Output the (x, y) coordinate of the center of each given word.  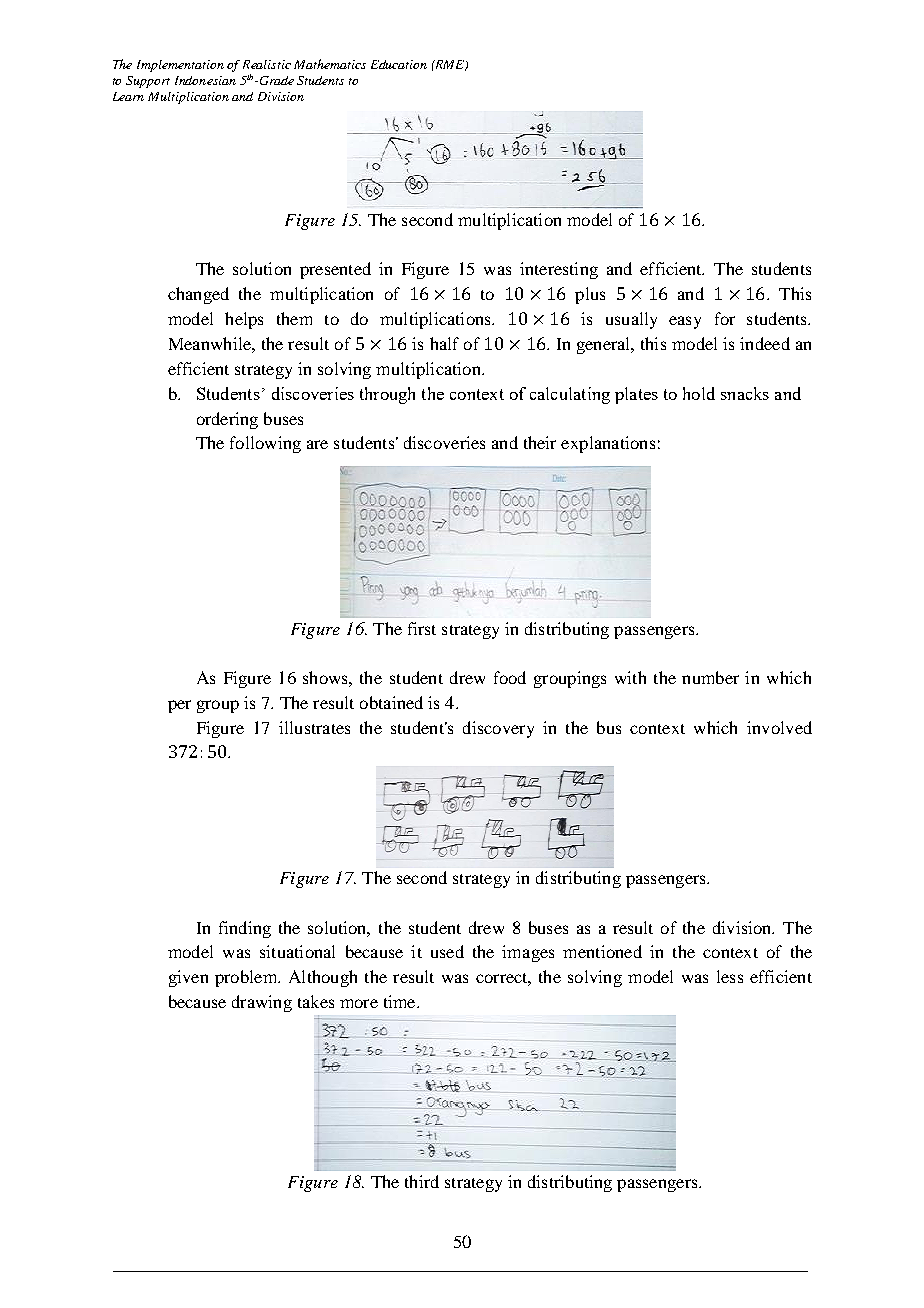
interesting (559, 270)
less (730, 976)
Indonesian (205, 80)
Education (399, 64)
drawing (262, 1003)
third (422, 1181)
